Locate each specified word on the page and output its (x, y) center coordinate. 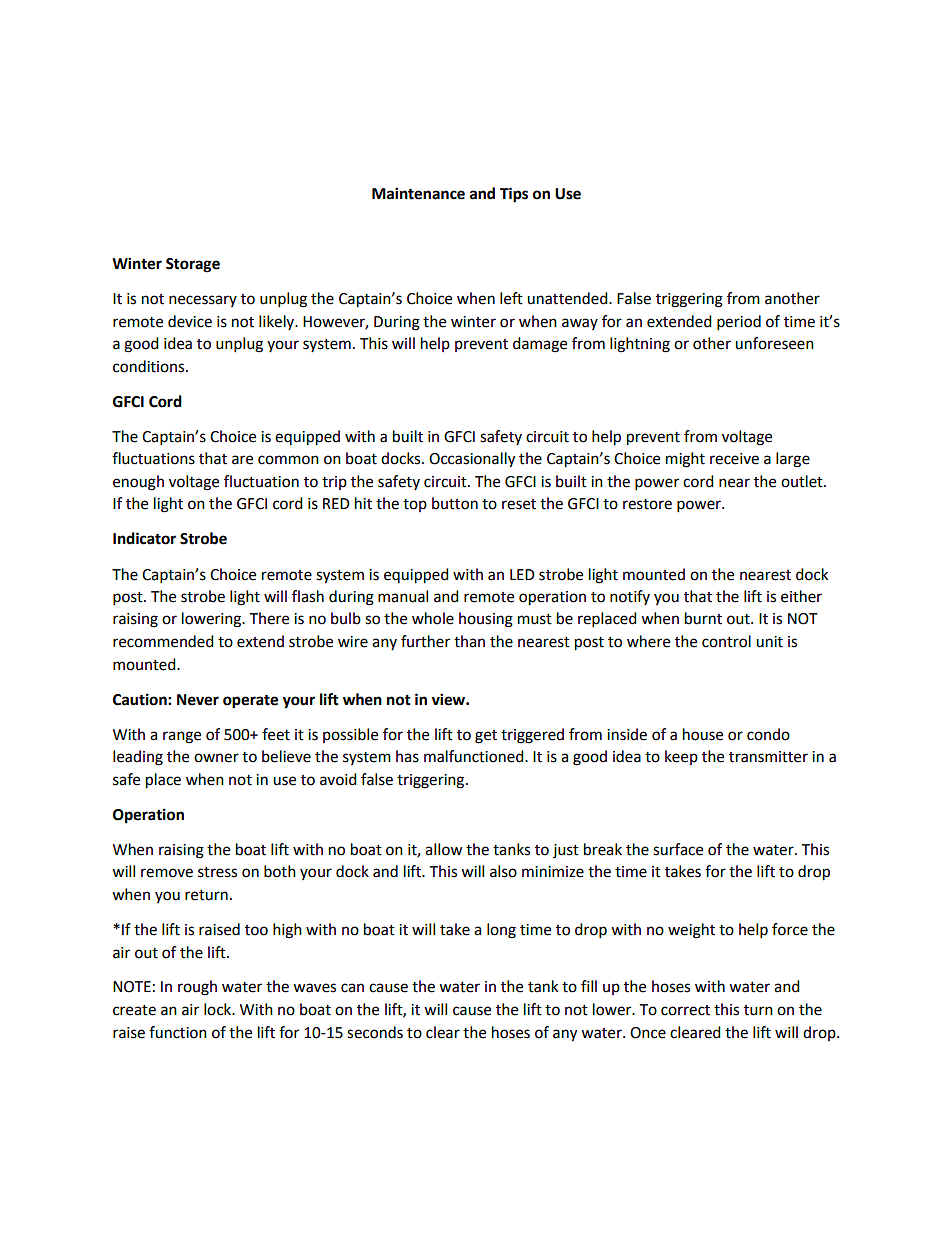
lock (219, 1009)
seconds (375, 1032)
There (269, 618)
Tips (514, 195)
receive (734, 459)
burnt (703, 618)
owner (216, 758)
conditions (150, 366)
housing (486, 620)
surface (678, 849)
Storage (193, 265)
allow (444, 849)
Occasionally (472, 460)
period (739, 323)
